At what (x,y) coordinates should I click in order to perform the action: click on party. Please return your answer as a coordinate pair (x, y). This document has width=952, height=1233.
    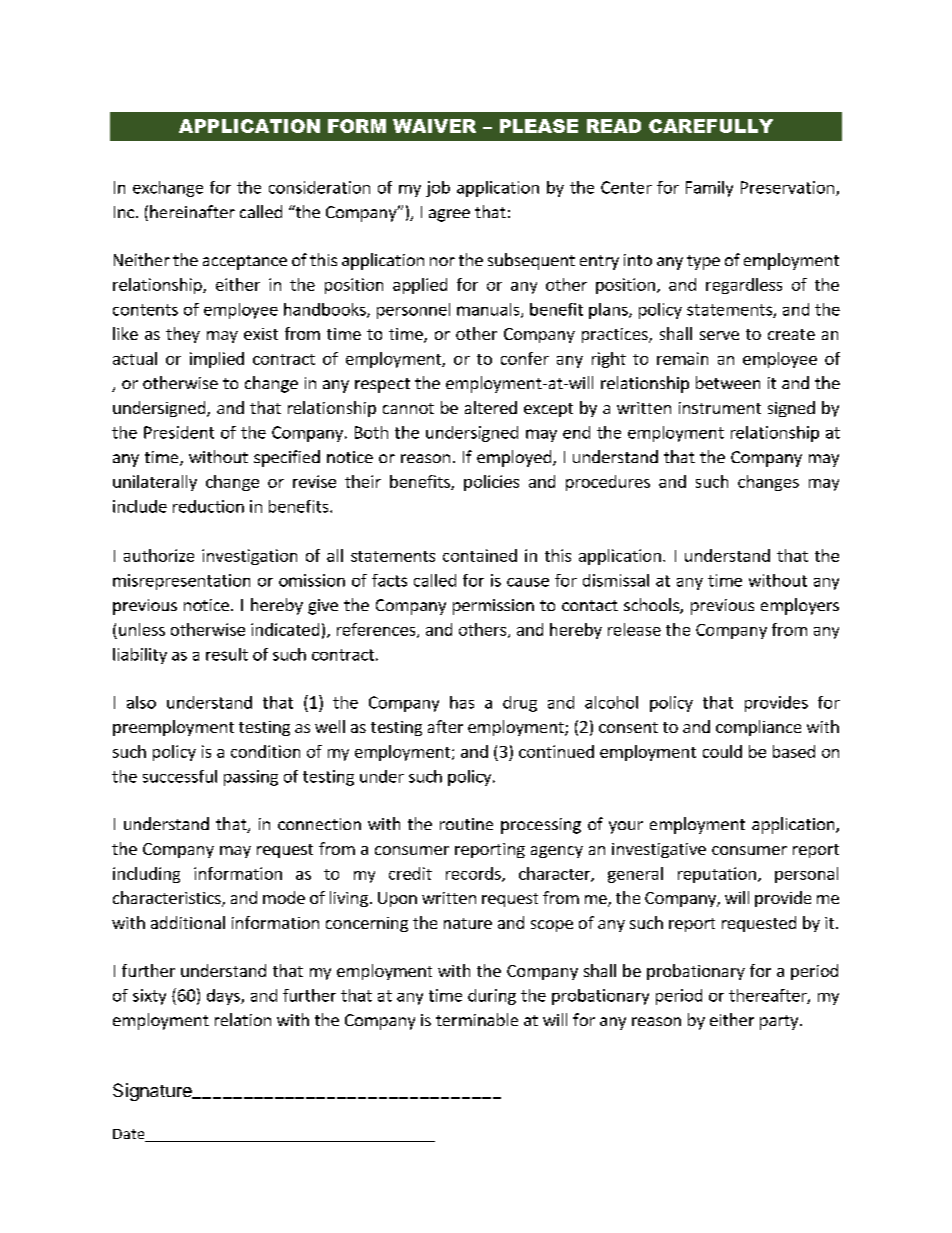
    Looking at the image, I should click on (780, 1022).
